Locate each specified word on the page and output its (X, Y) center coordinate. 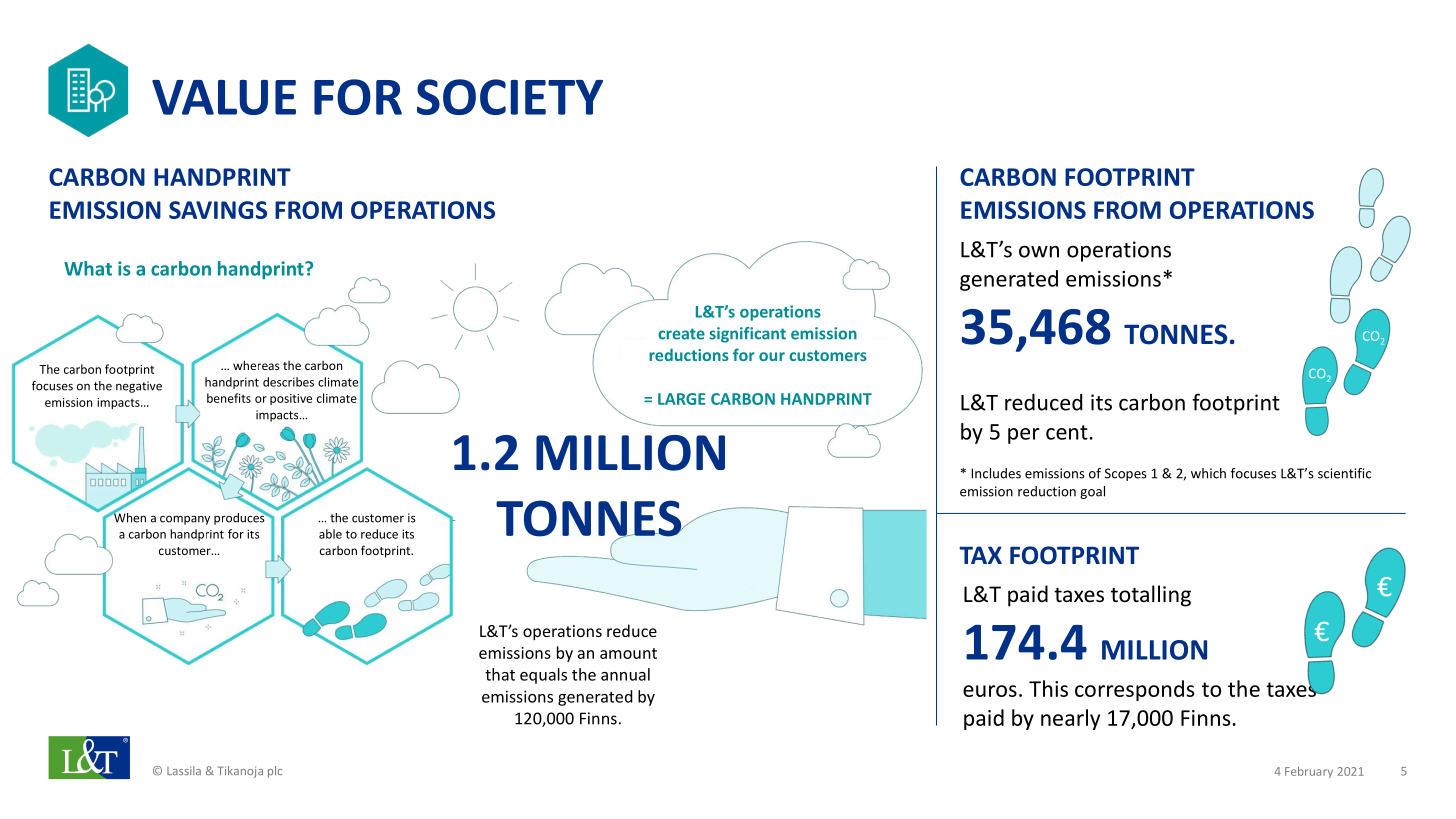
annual (625, 674)
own (1039, 251)
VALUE (224, 97)
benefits (229, 398)
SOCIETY (510, 97)
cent (1067, 432)
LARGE (681, 399)
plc (275, 772)
